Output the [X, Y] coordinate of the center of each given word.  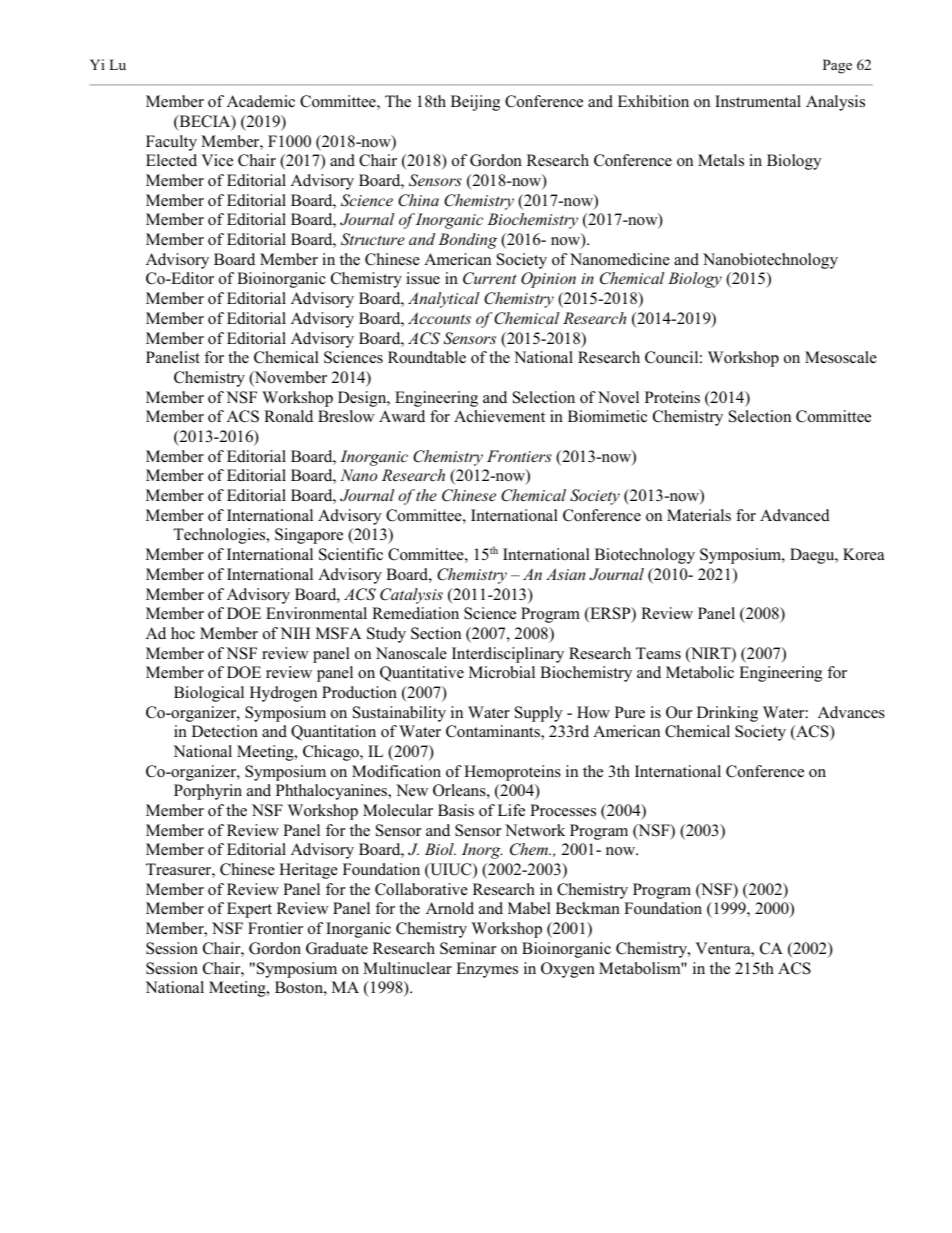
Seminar [468, 948]
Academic [261, 101]
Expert [249, 910]
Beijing [475, 103]
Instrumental [758, 101]
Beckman [588, 908]
